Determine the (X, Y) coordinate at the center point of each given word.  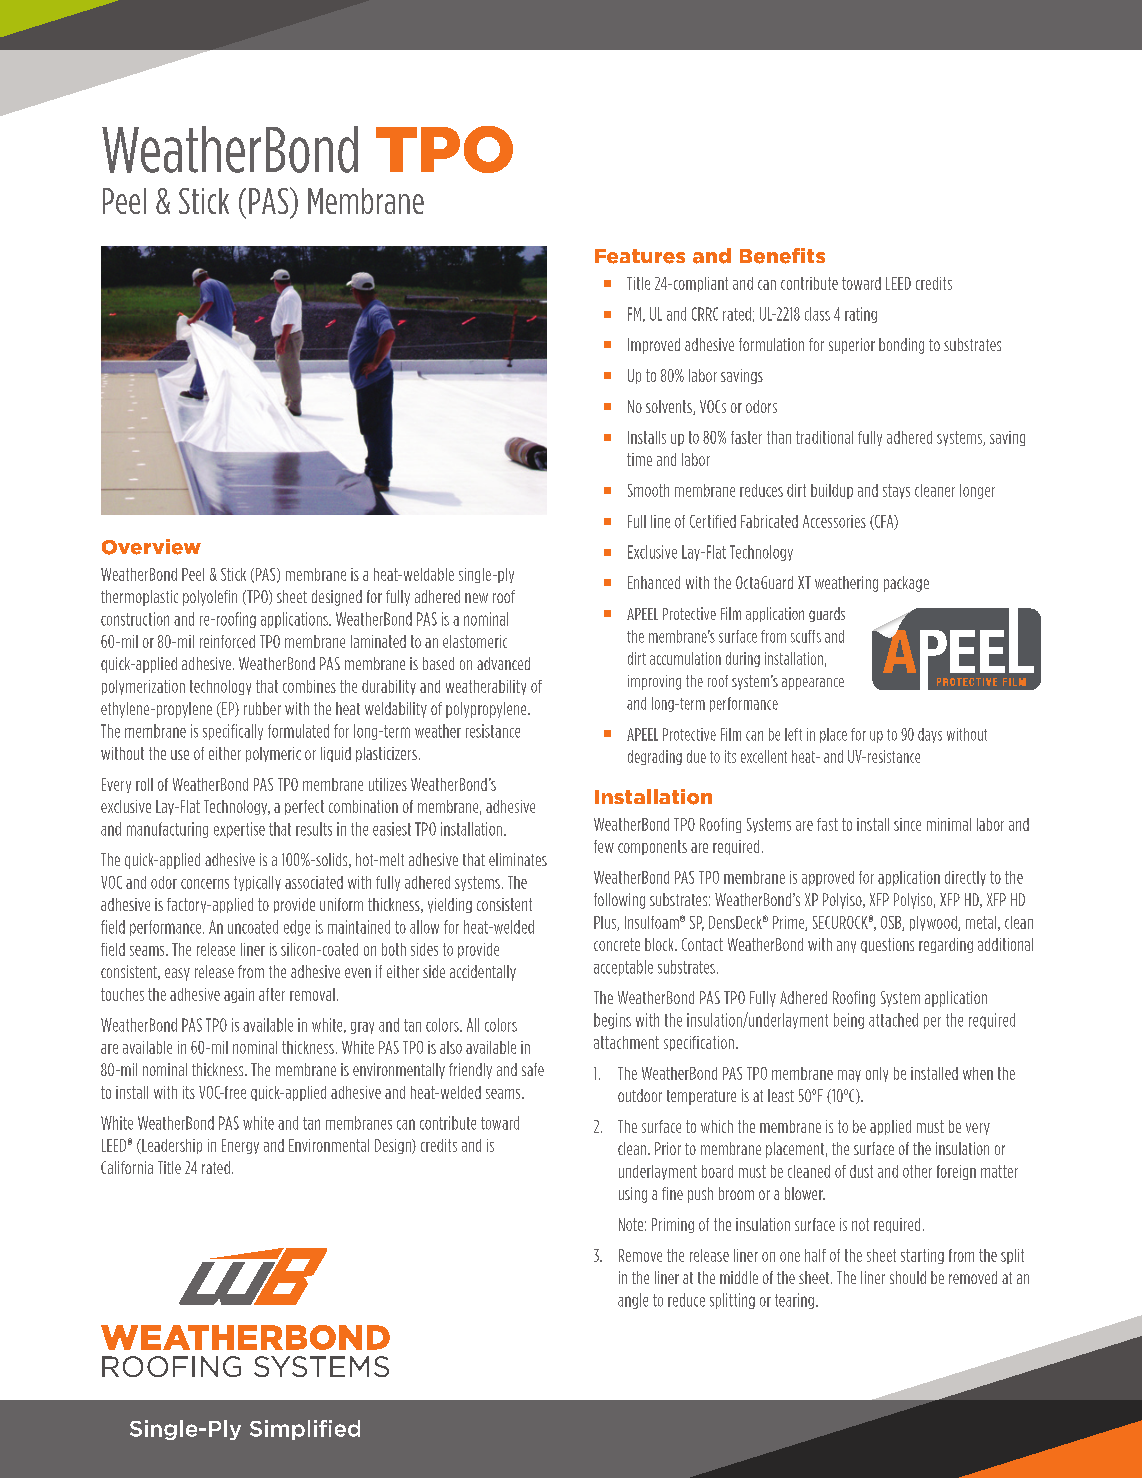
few (604, 846)
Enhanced (654, 582)
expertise (239, 830)
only (877, 1074)
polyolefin (210, 598)
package (906, 584)
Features (640, 256)
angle (633, 1301)
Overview (151, 547)
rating (861, 315)
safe (533, 1069)
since (907, 824)
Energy (240, 1146)
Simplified (305, 1430)
